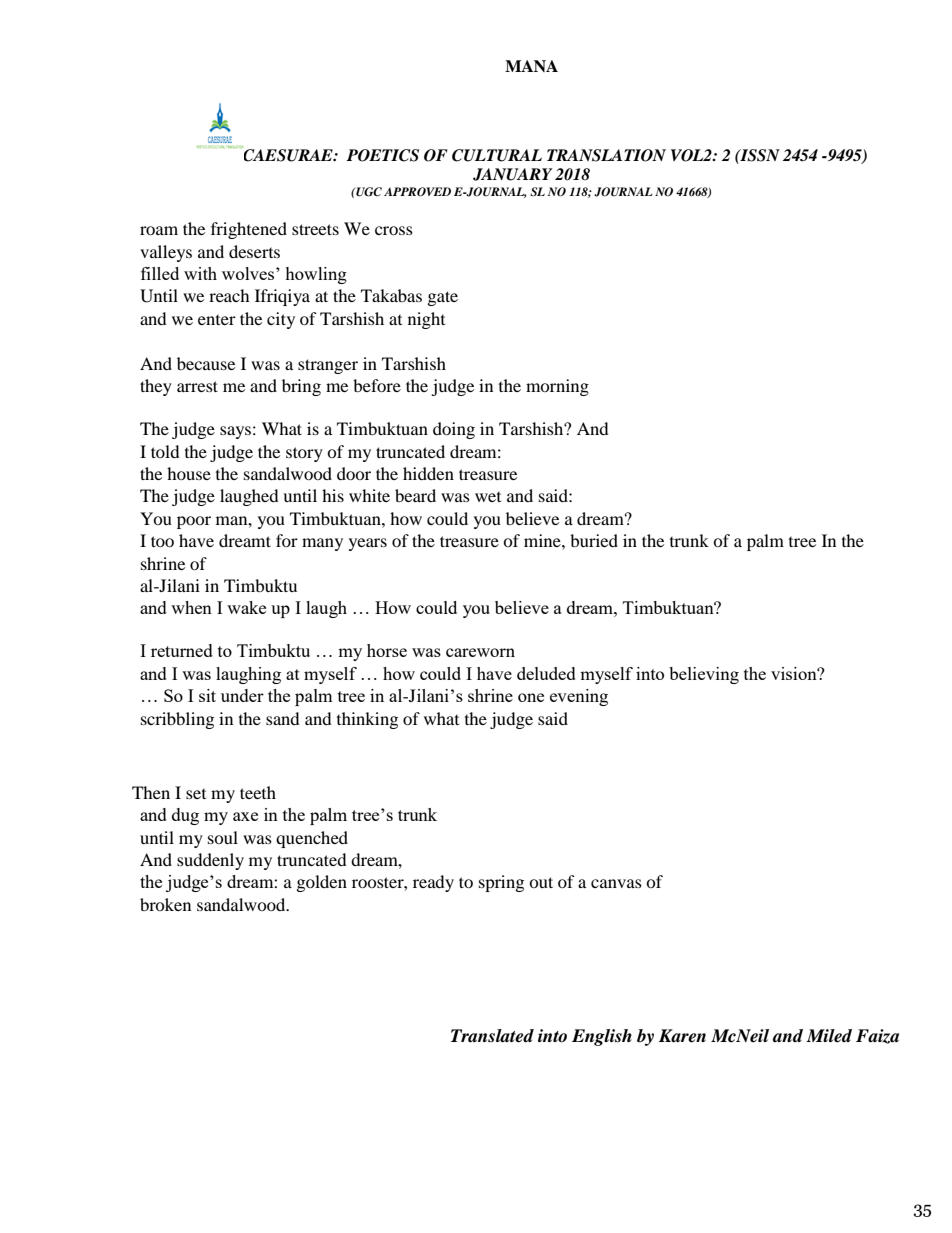  I want to click on POETICS, so click(383, 155).
